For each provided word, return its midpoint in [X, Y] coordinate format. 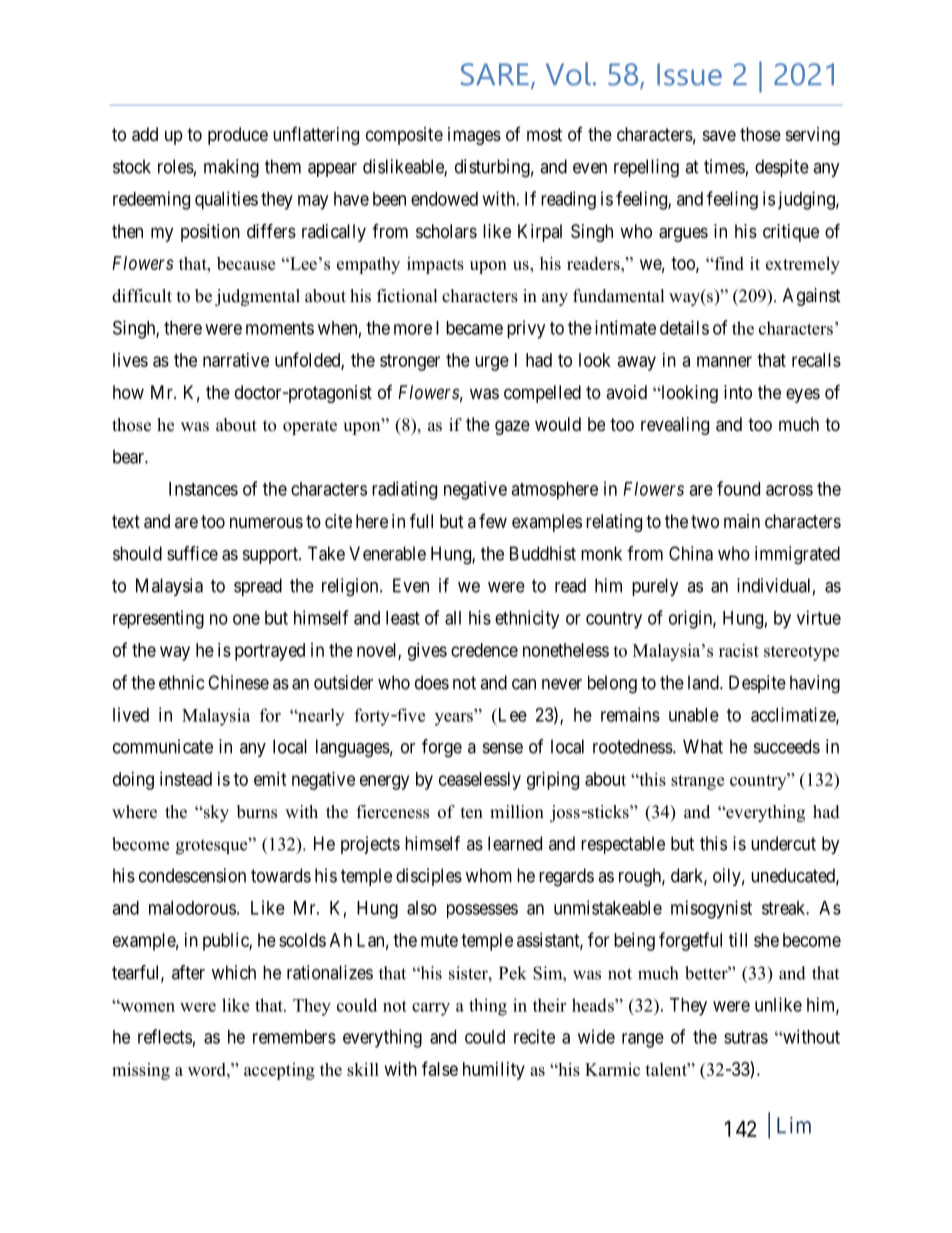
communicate [163, 746]
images [474, 136]
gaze [512, 427]
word [208, 1069]
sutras [746, 1037]
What [703, 746]
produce [238, 136]
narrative [236, 360]
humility [494, 1071]
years [455, 718]
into [738, 392]
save [719, 135]
